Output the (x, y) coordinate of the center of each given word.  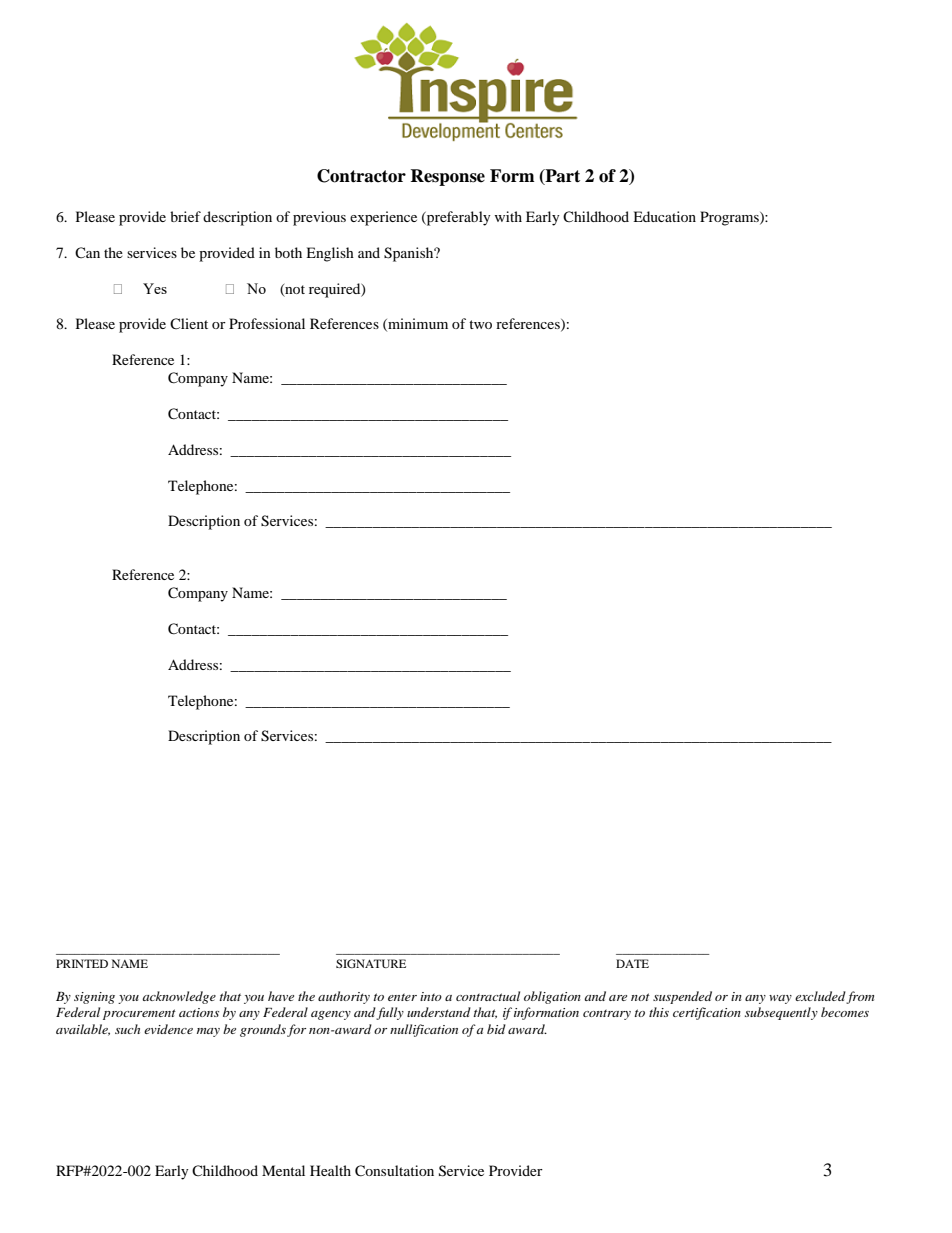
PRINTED (82, 963)
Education (664, 216)
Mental (283, 1170)
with (508, 216)
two (480, 324)
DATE (632, 963)
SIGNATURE (371, 963)
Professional (267, 323)
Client (189, 323)
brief (185, 216)
